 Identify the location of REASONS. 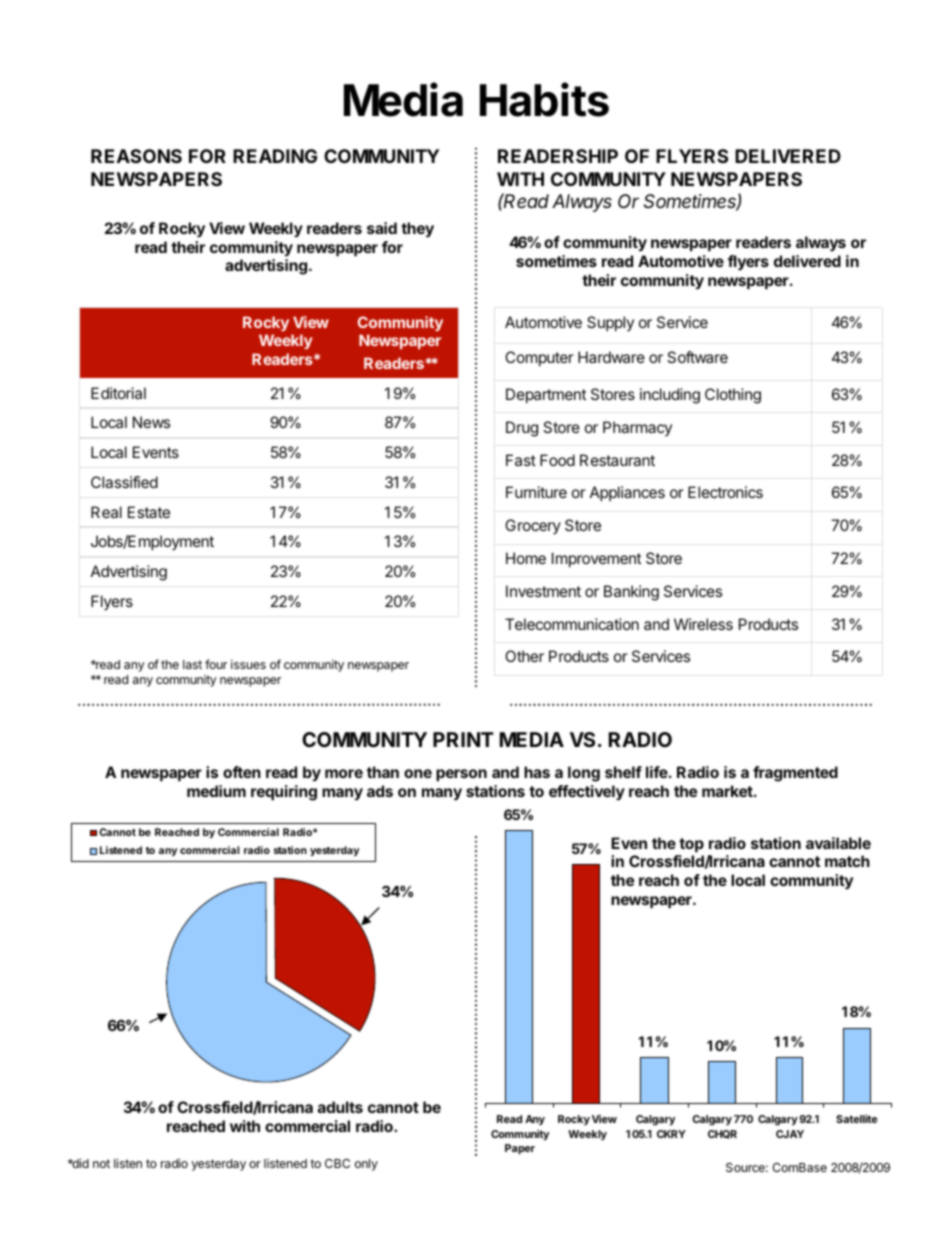
(136, 156).
